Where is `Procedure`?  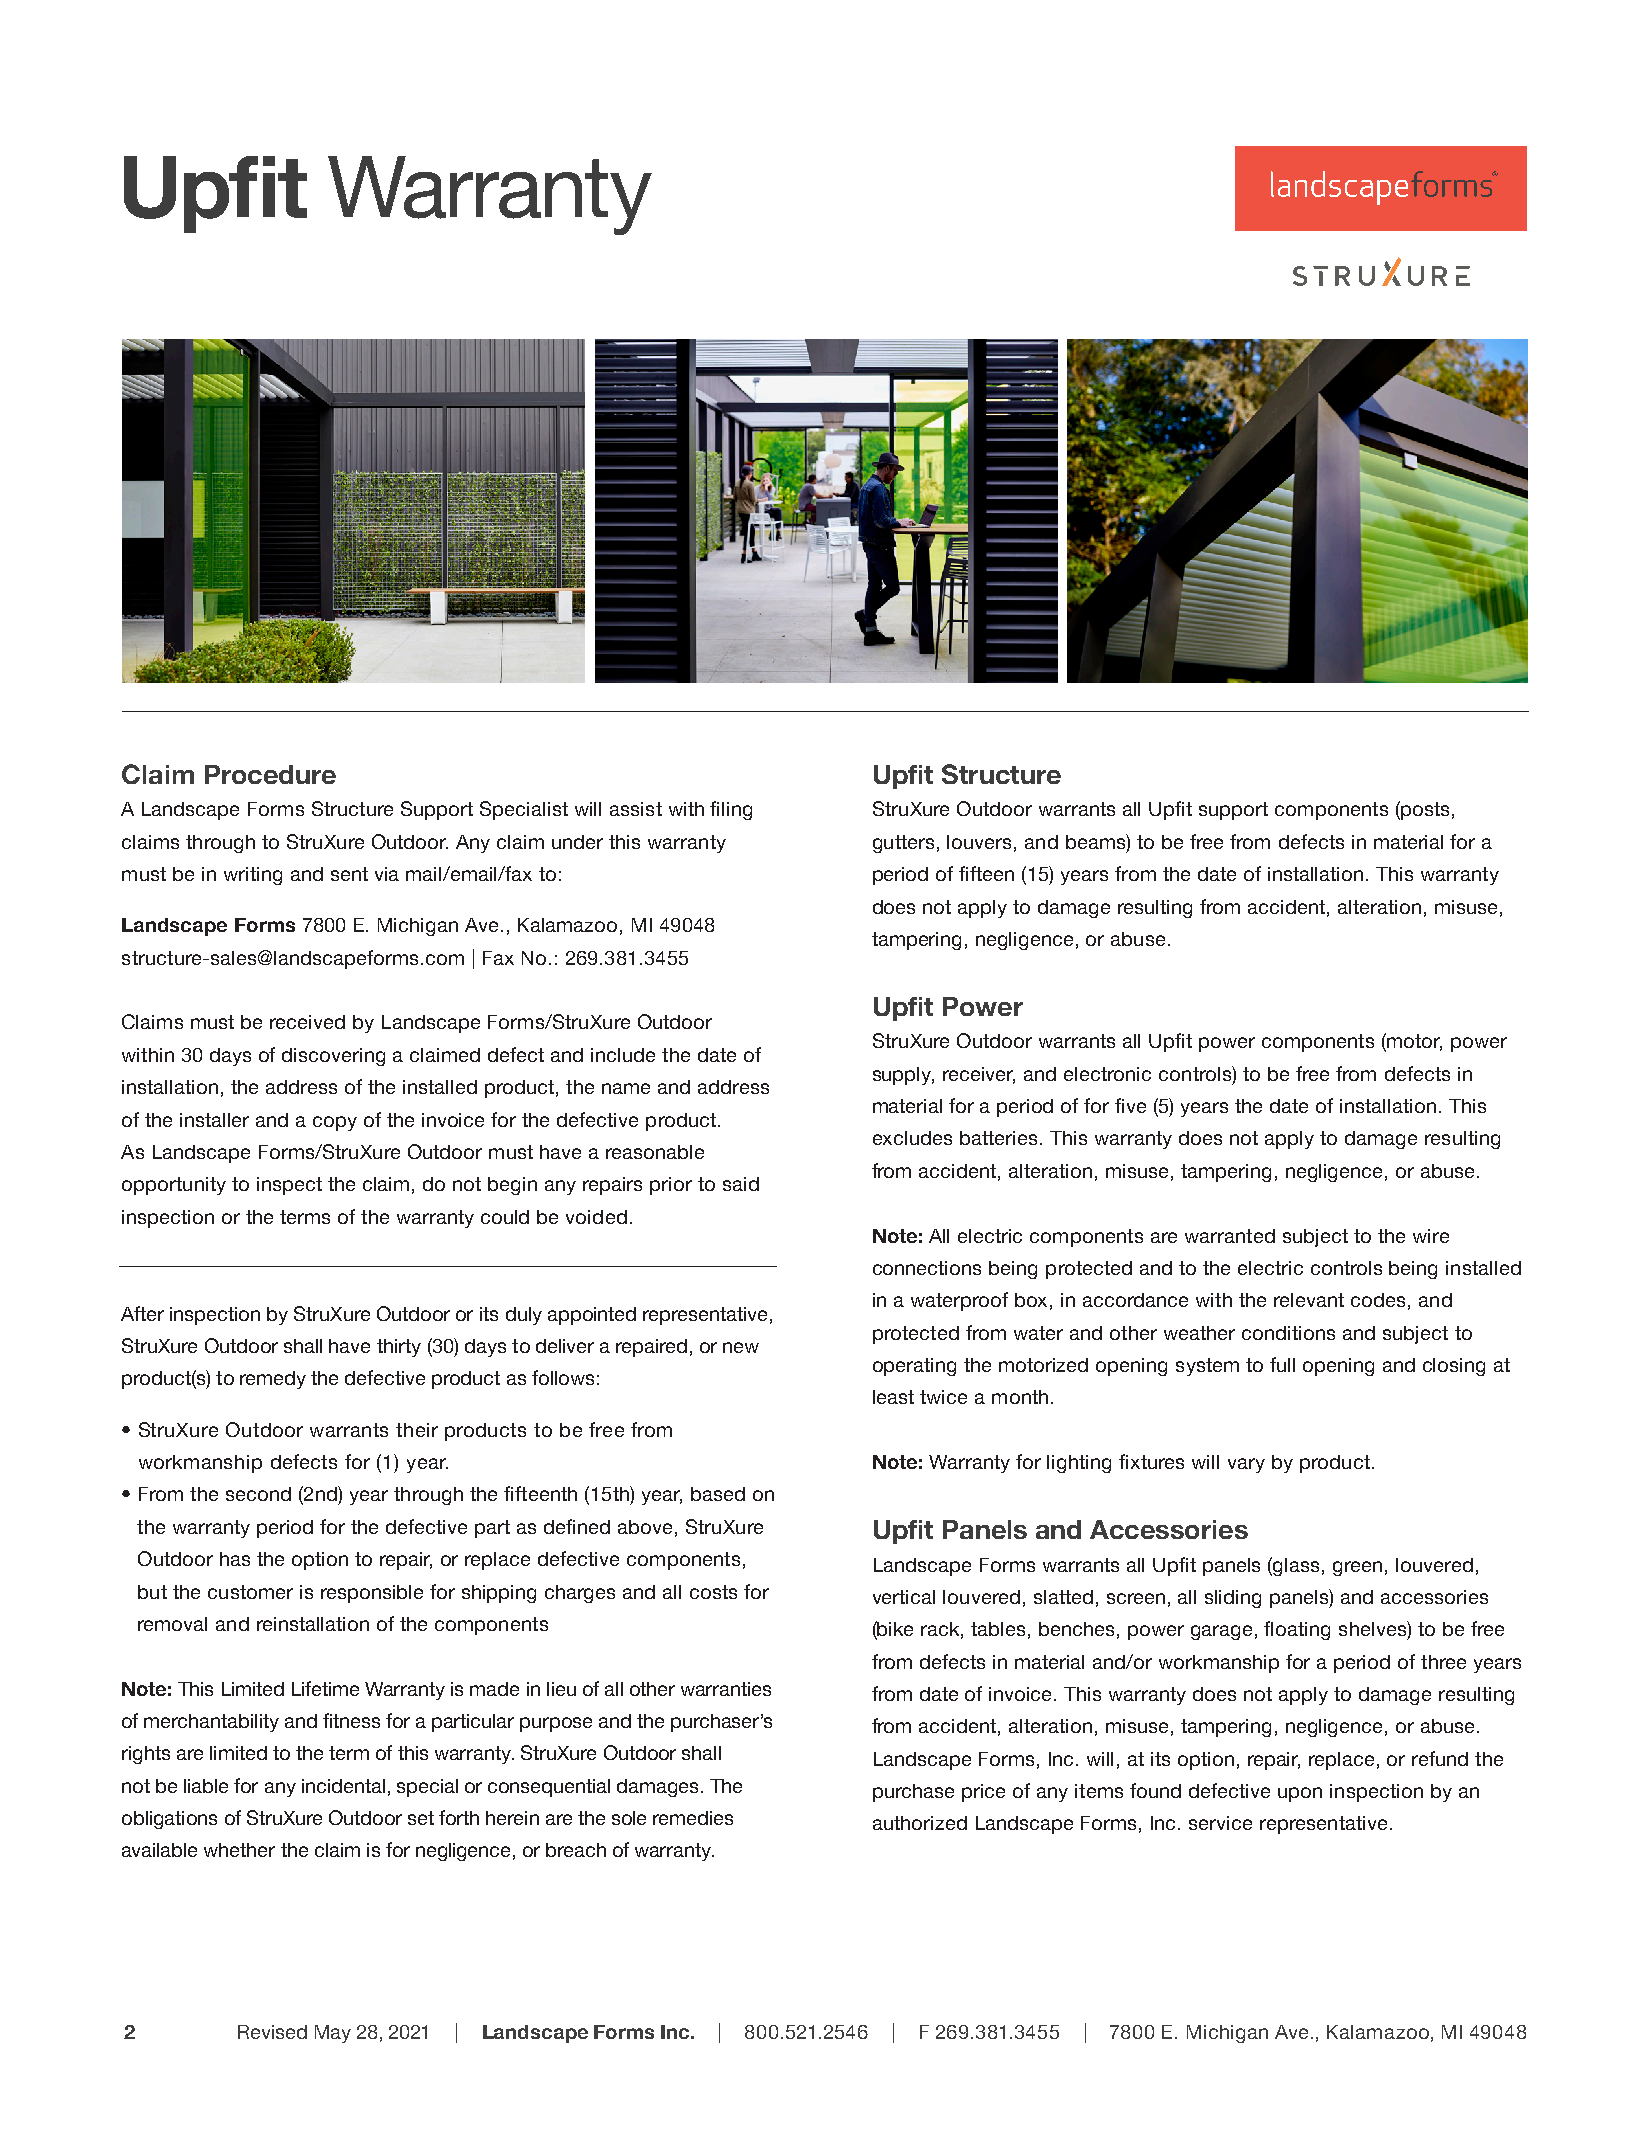
Procedure is located at coordinates (270, 774).
